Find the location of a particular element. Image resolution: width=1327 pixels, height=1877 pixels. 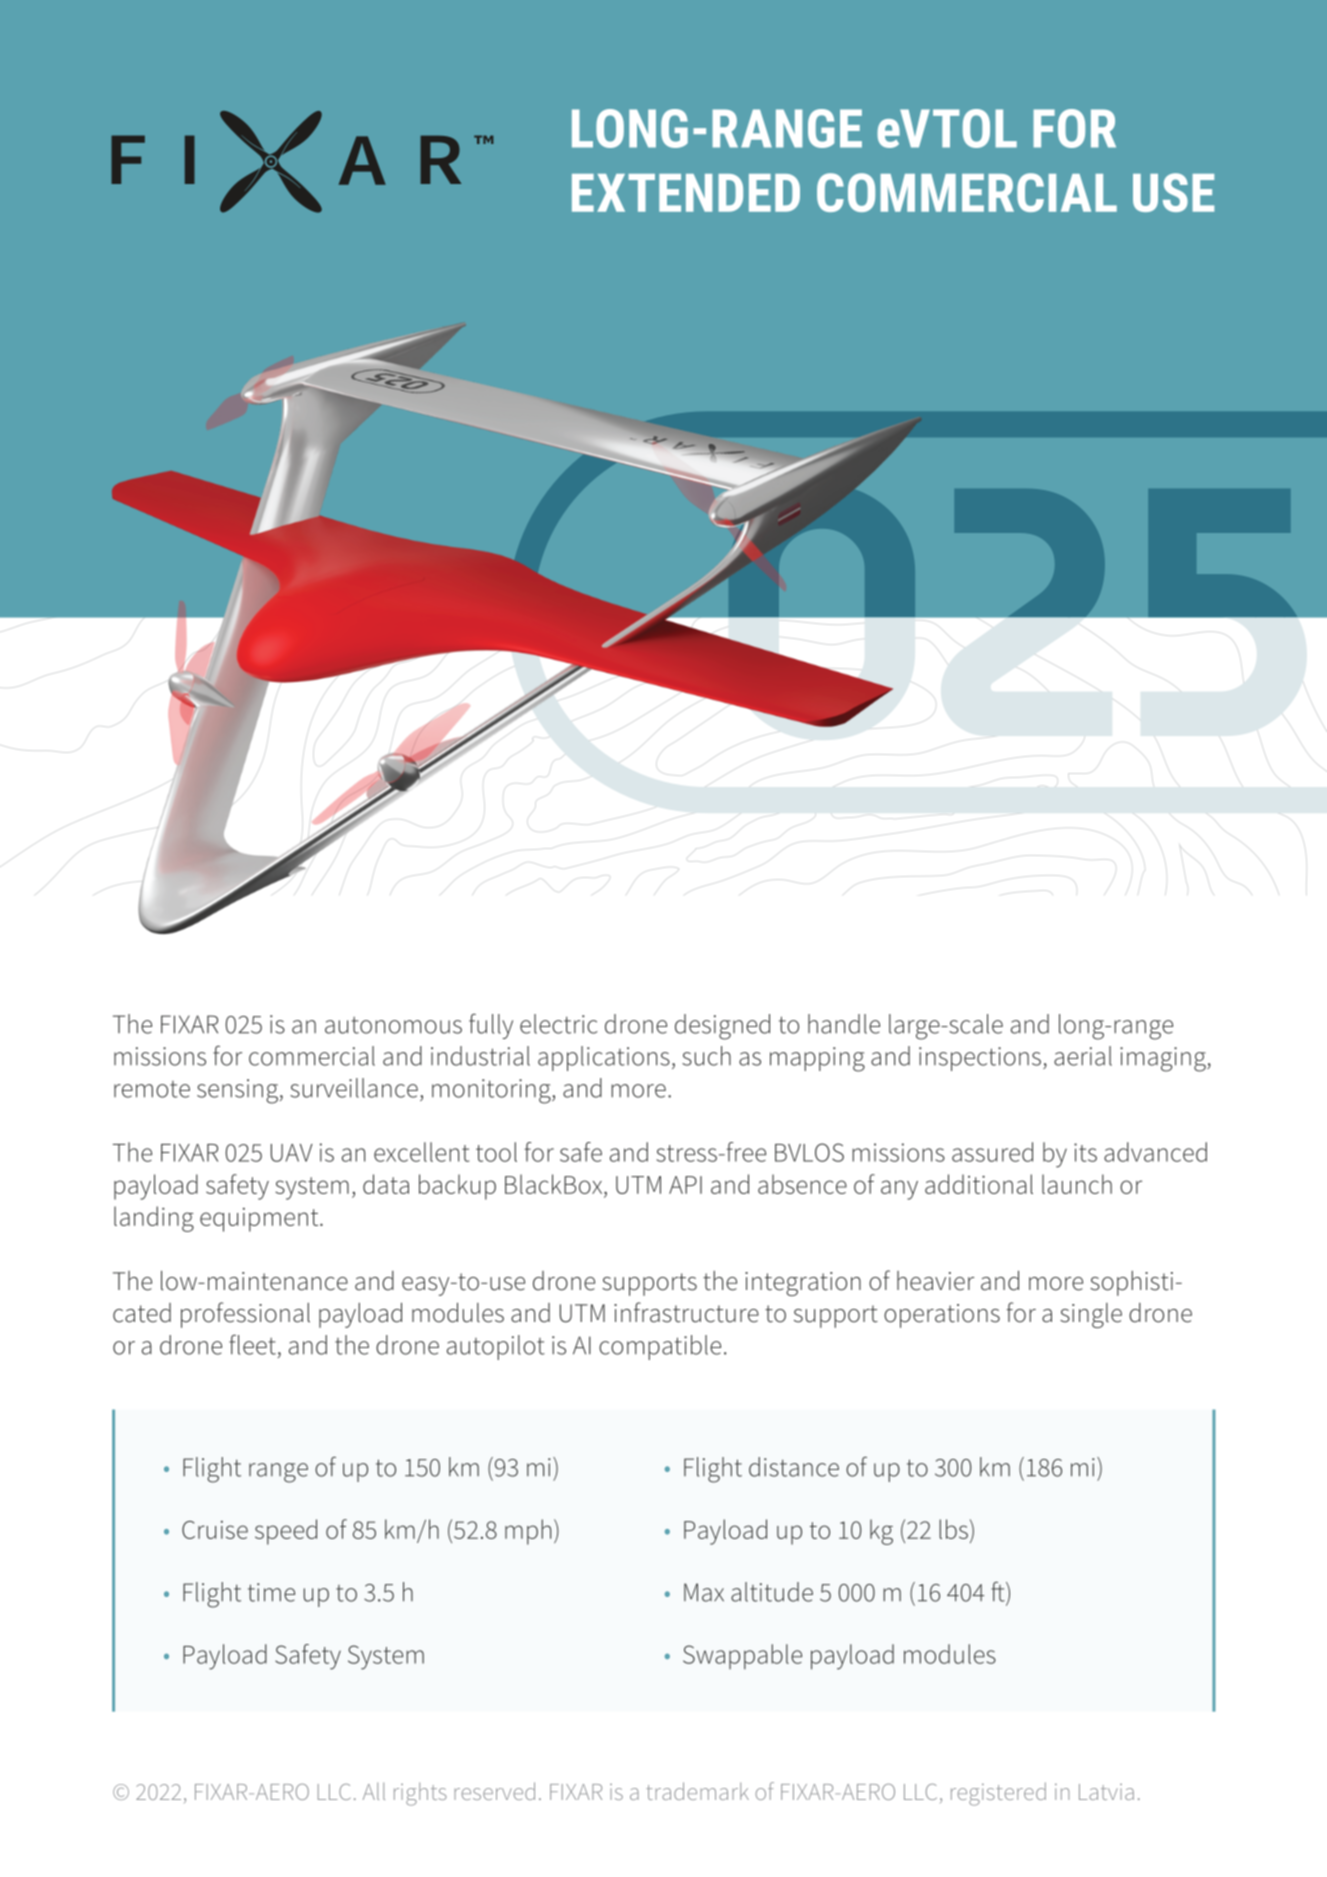

All is located at coordinates (374, 1791).
